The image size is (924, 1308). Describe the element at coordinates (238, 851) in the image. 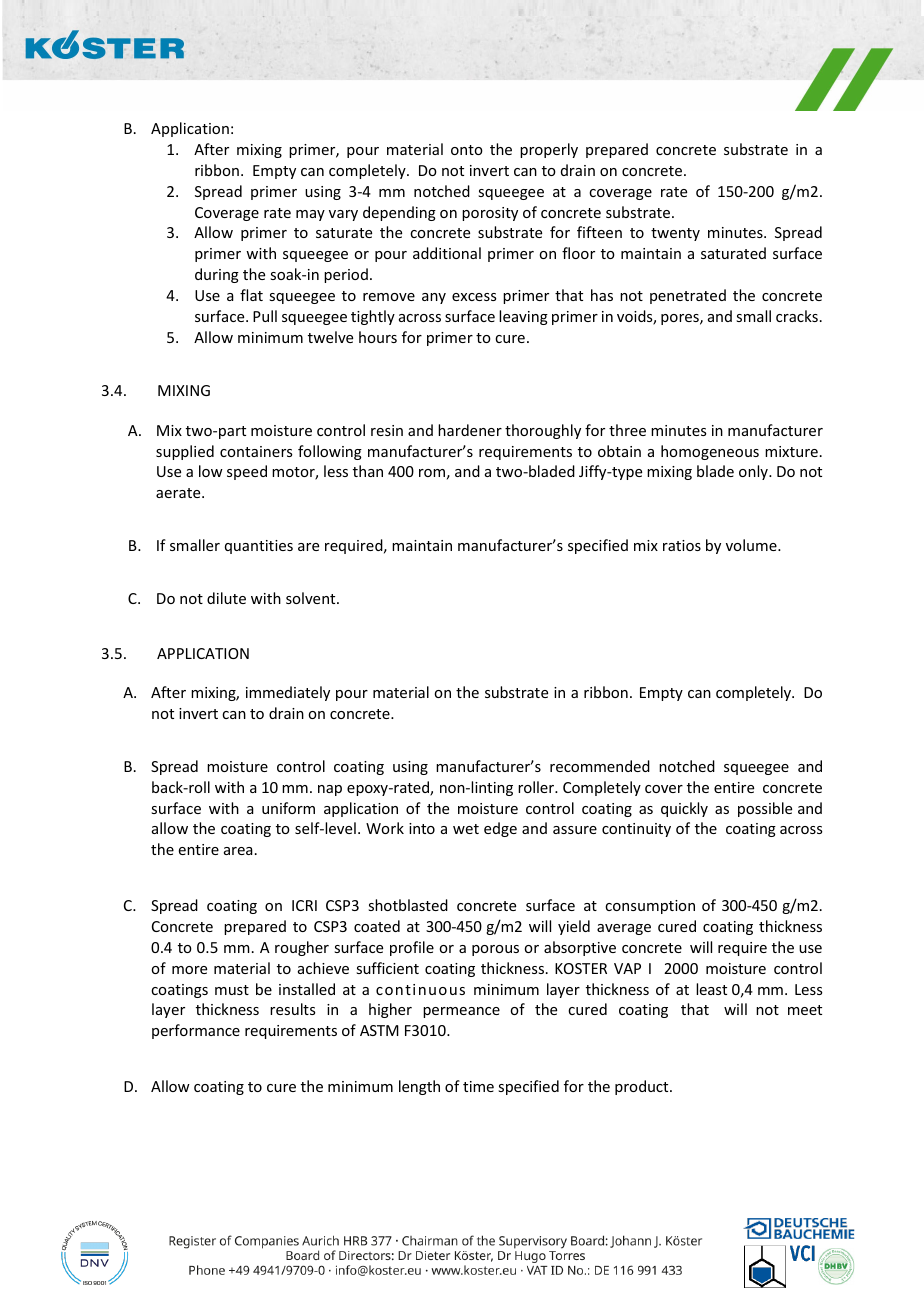

I see `area` at that location.
